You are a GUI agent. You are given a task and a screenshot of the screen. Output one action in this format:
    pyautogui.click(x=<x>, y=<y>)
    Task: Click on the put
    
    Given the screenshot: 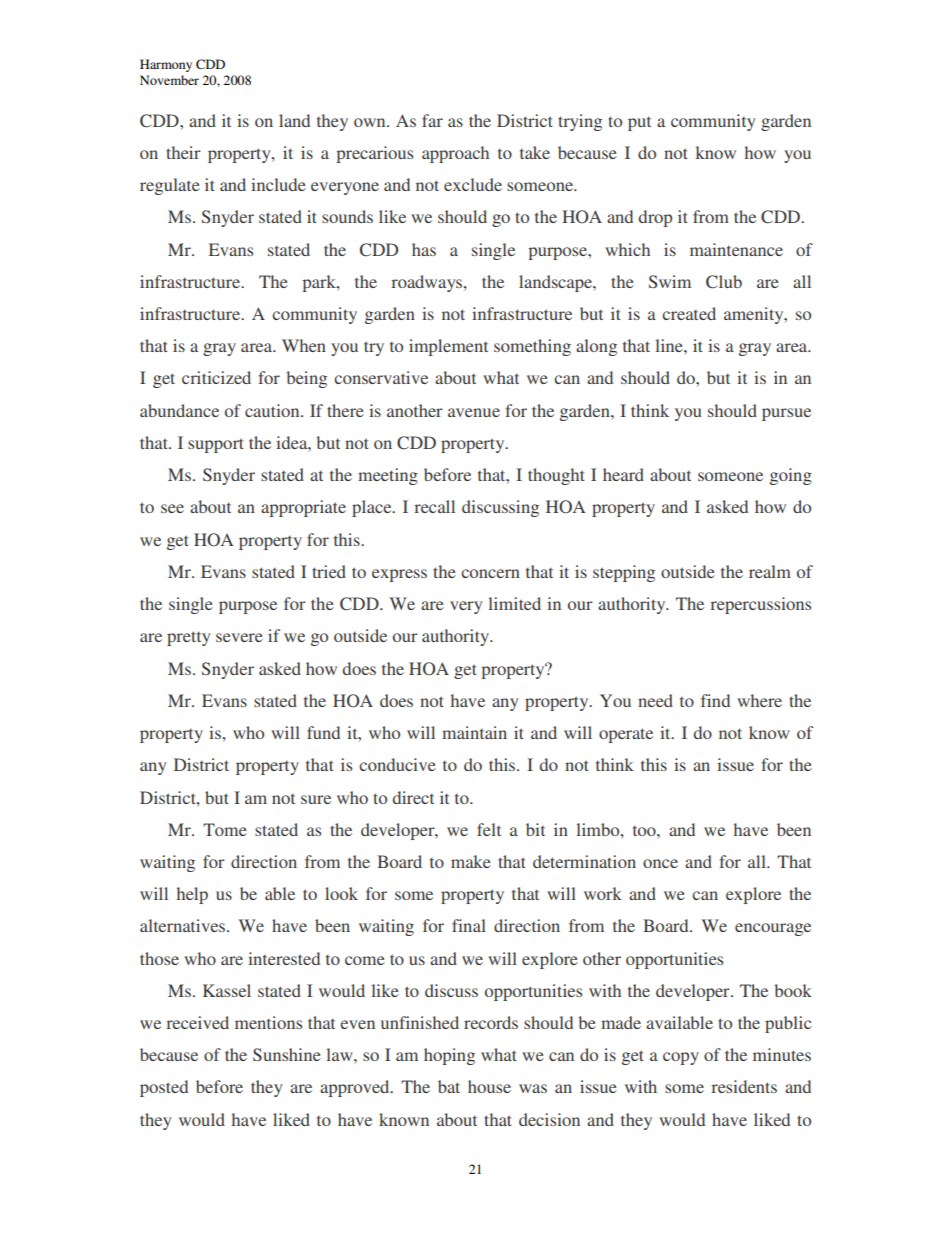 What is the action you would take?
    pyautogui.click(x=639, y=124)
